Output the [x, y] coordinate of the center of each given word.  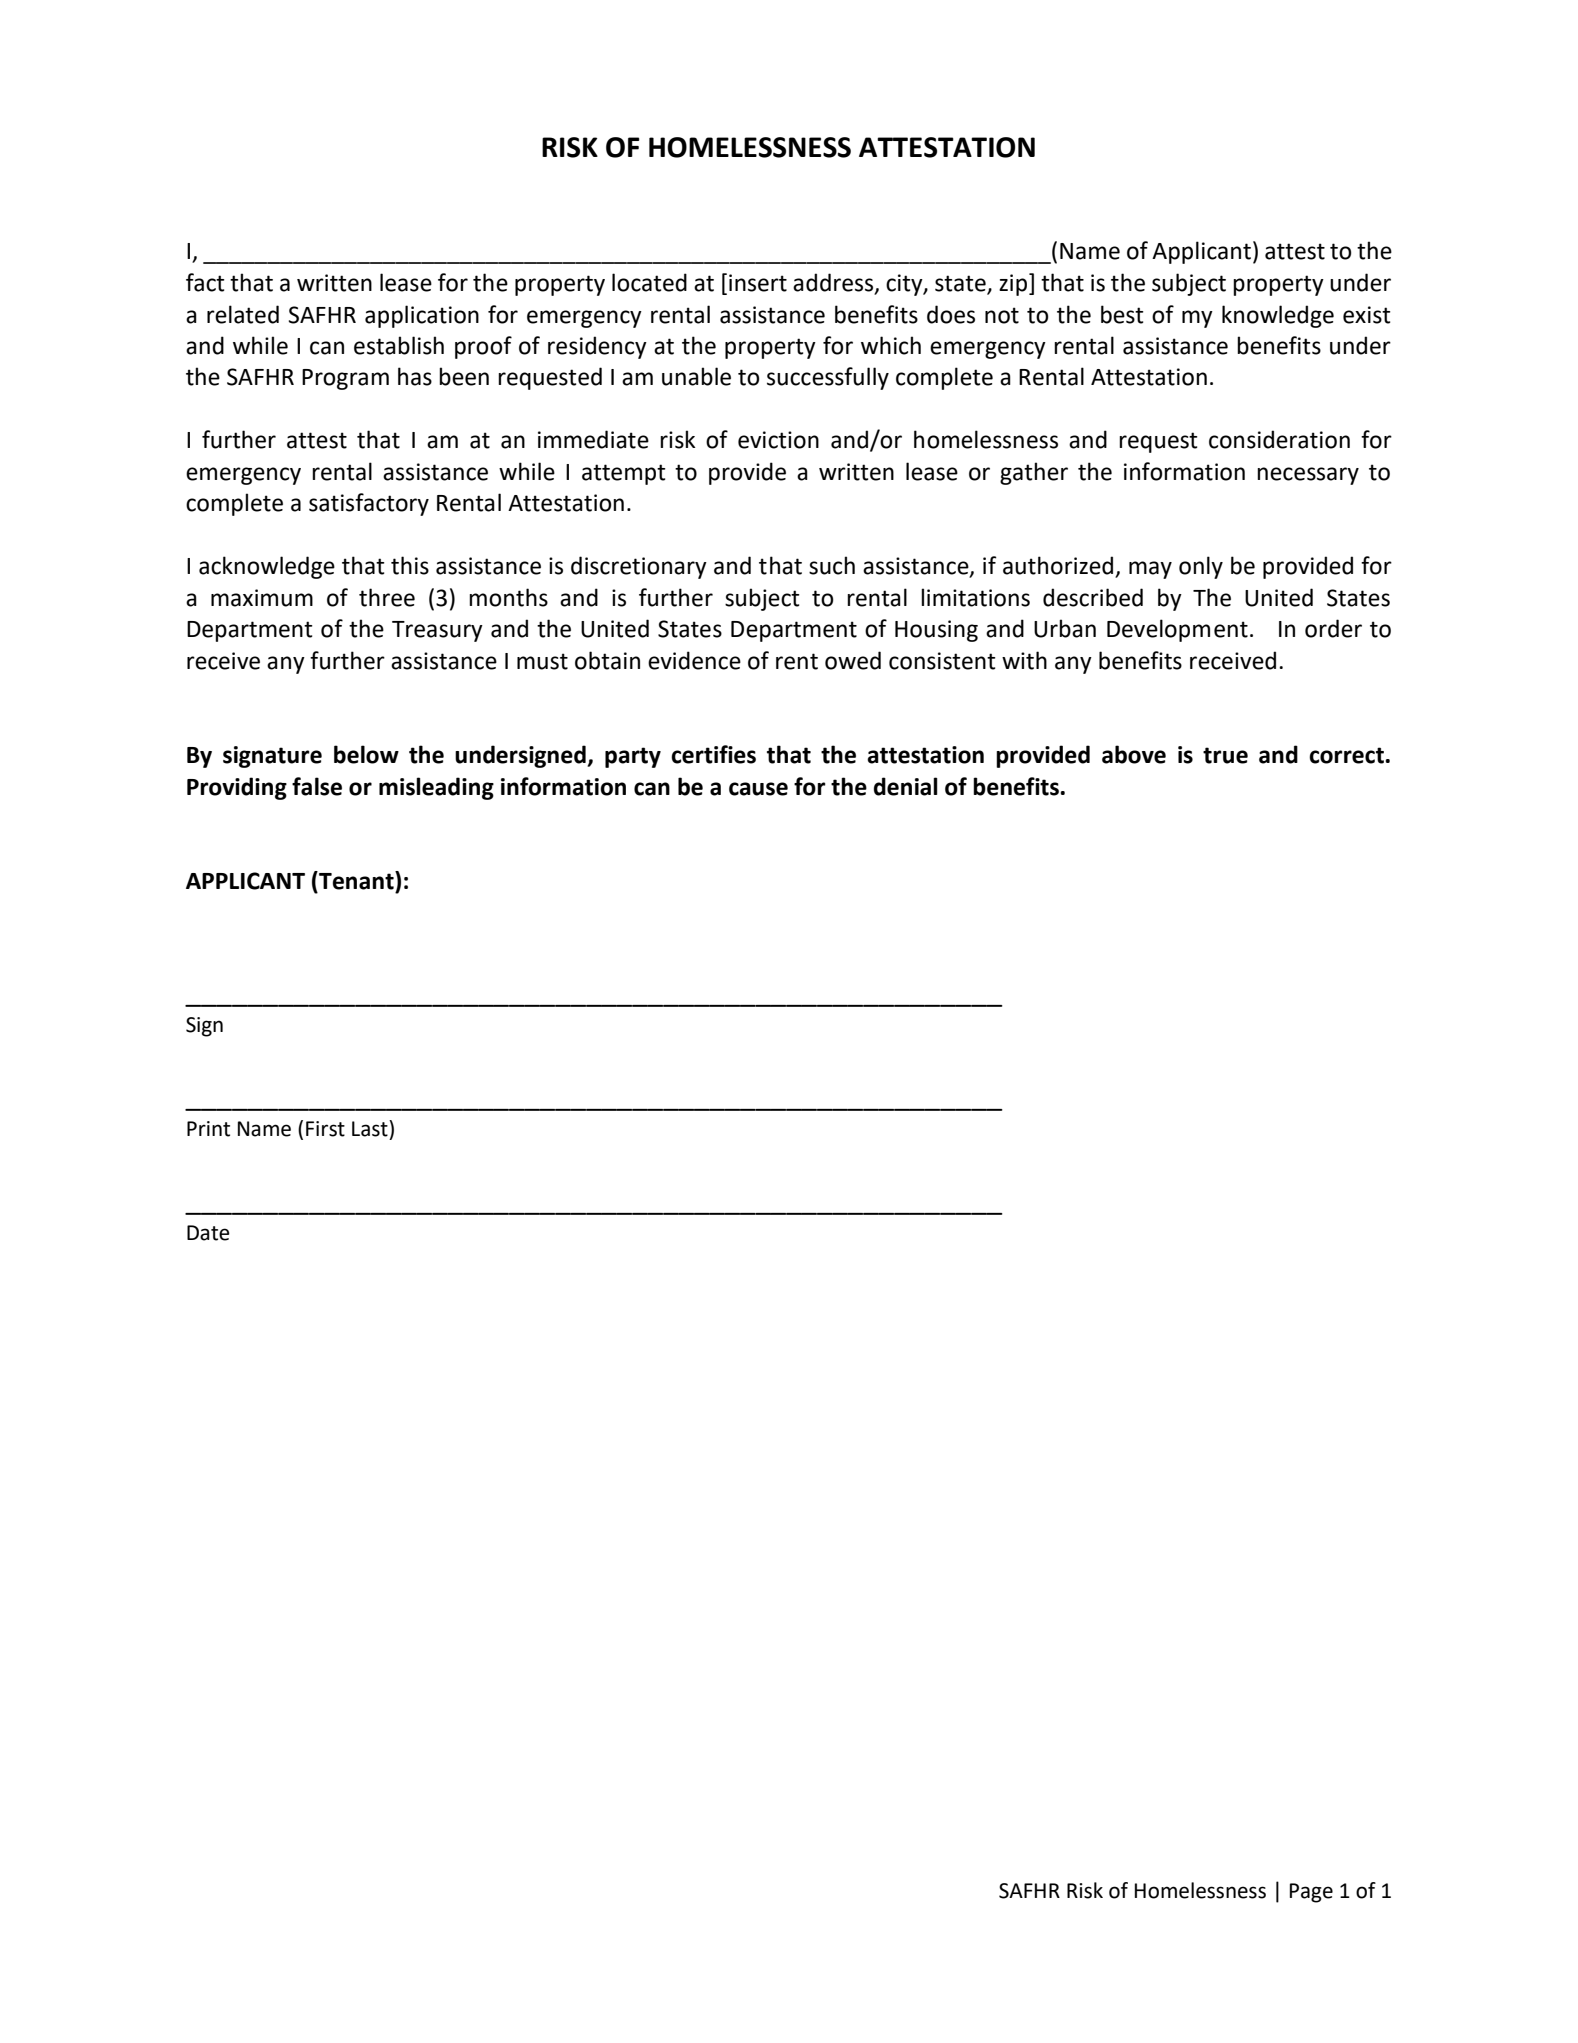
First [325, 1129]
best [1122, 314]
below [366, 754]
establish [399, 345]
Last [371, 1128]
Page [1311, 1893]
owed [853, 660]
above [1134, 754]
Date [208, 1233]
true [1225, 755]
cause [758, 789]
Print [208, 1129]
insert [758, 283]
